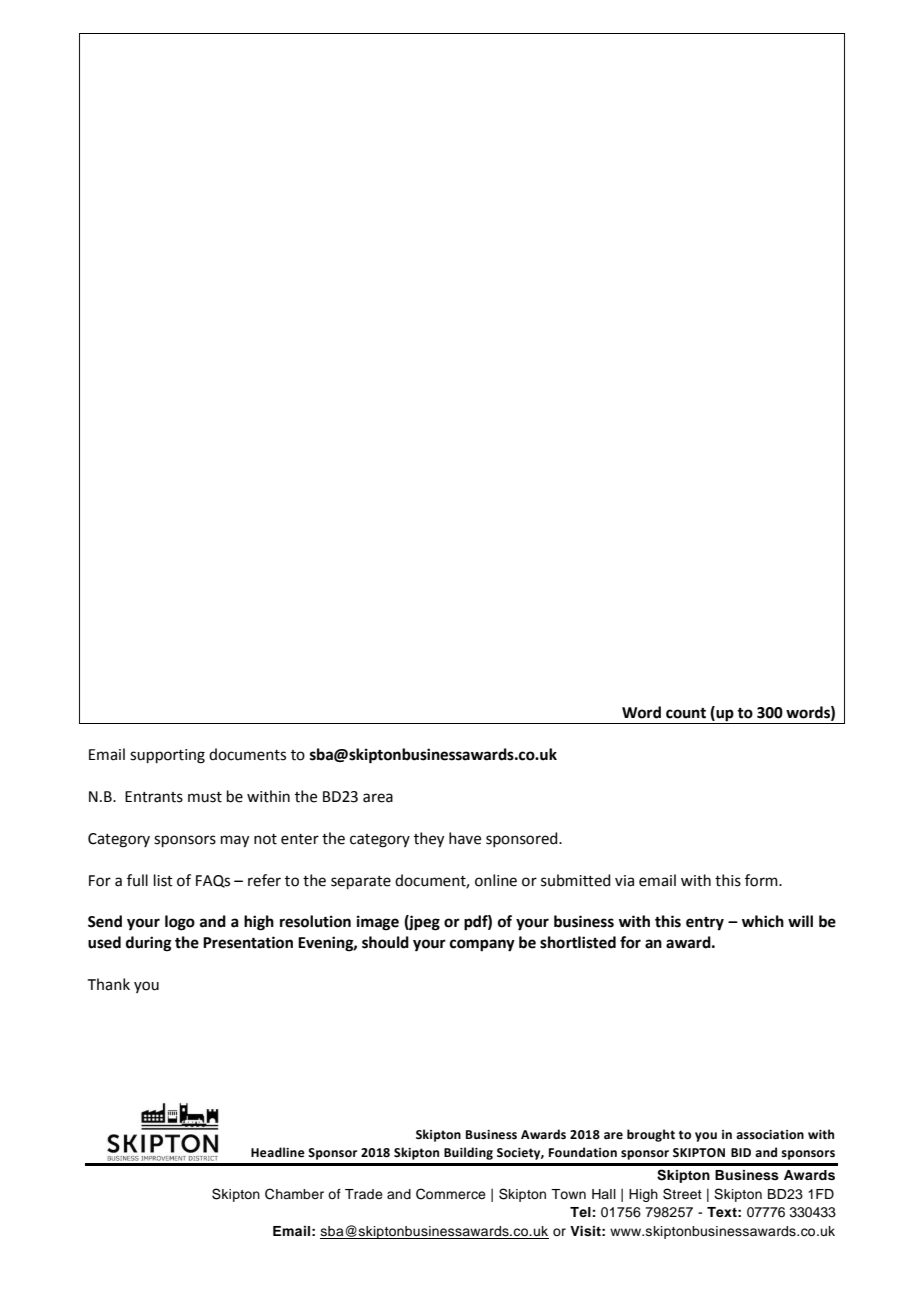 The width and height of the screenshot is (924, 1309). I want to click on Building, so click(468, 1153).
